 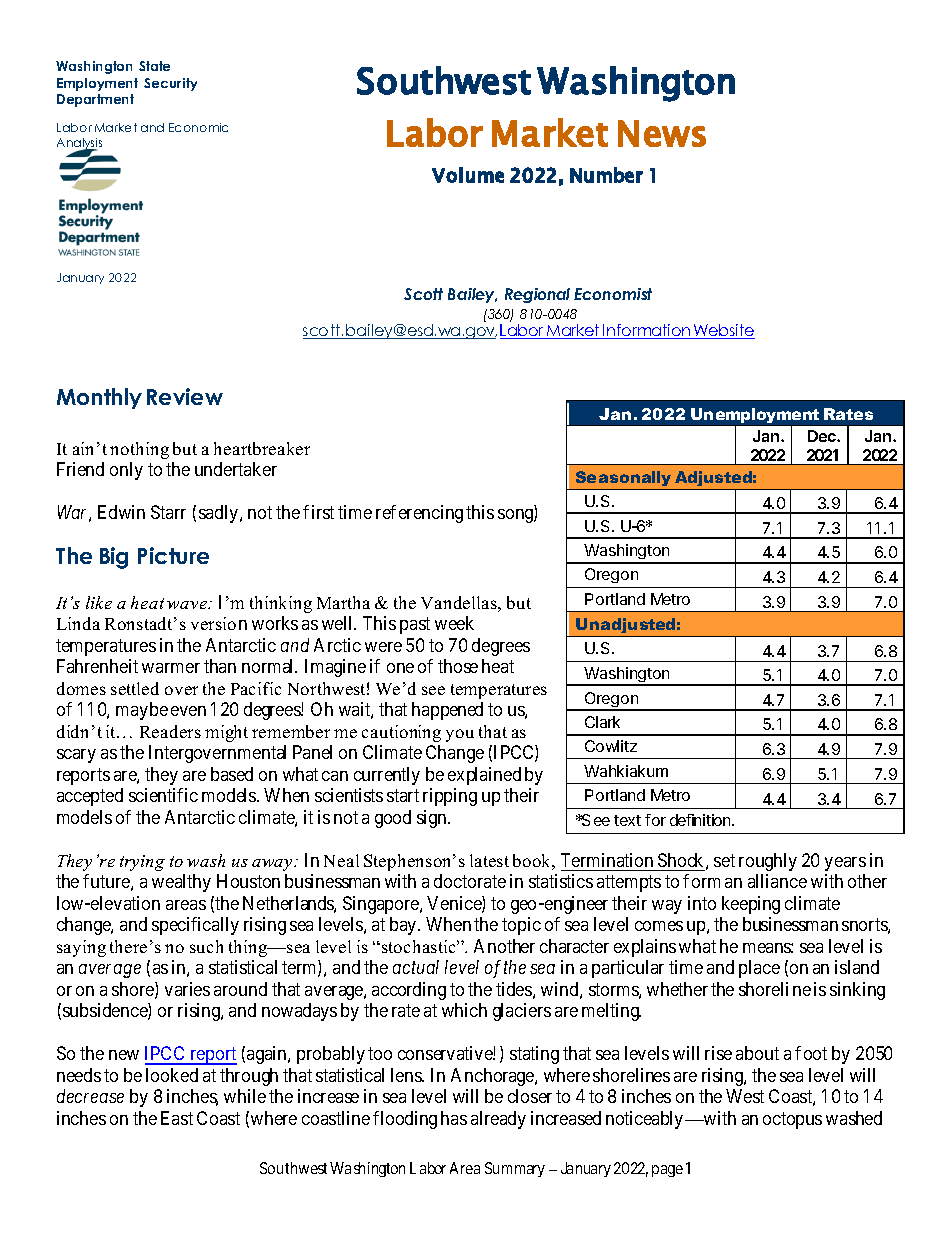 I want to click on already, so click(x=498, y=1120).
